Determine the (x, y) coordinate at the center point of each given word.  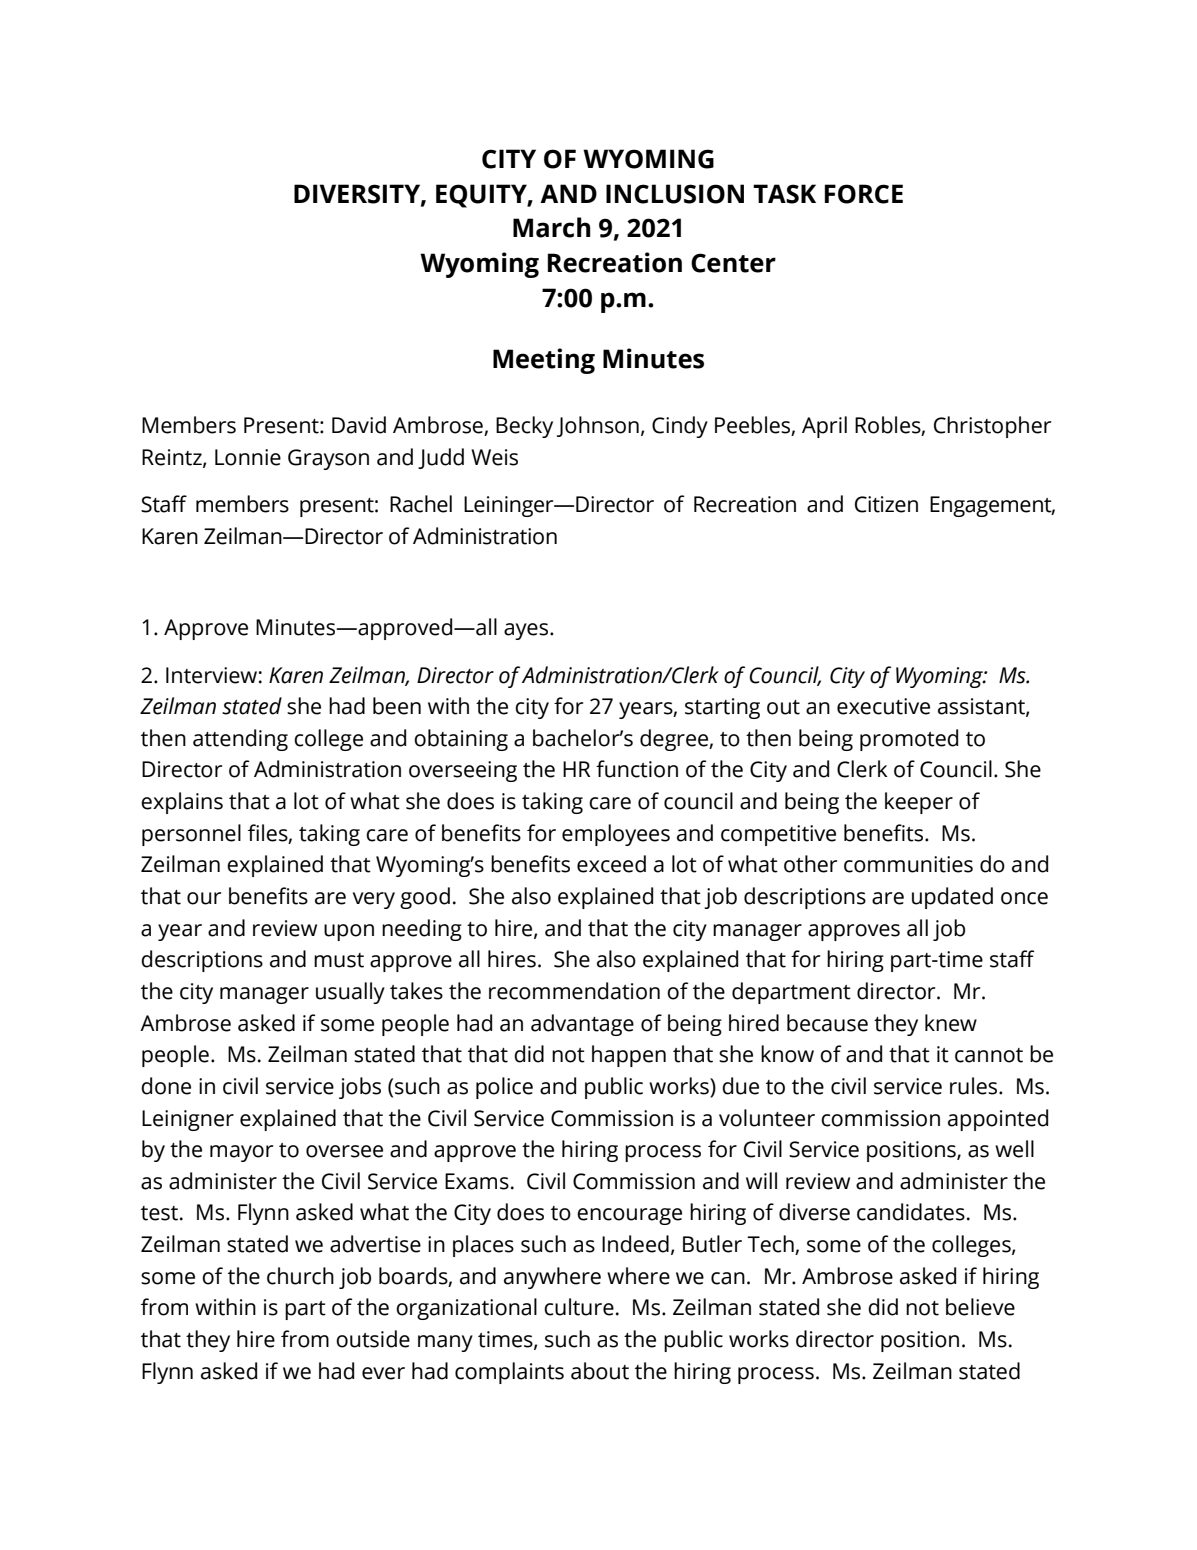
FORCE (864, 194)
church (300, 1276)
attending (240, 740)
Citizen (886, 504)
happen (629, 1056)
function (637, 769)
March (552, 227)
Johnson (598, 426)
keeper (919, 803)
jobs (360, 1088)
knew (951, 1023)
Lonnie (248, 457)
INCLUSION (675, 194)
